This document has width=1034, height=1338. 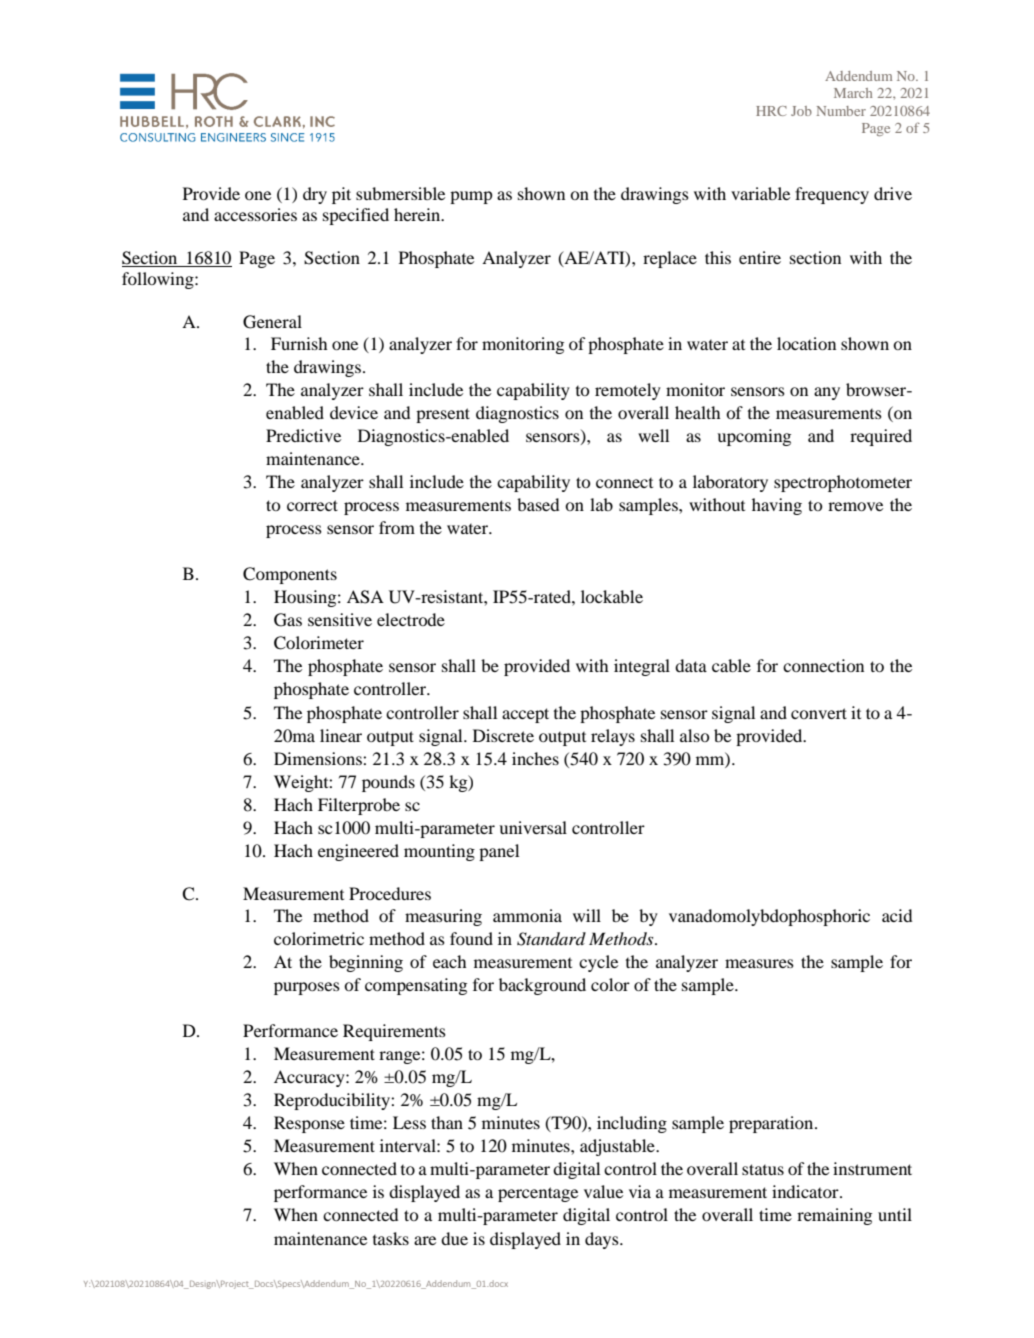 I want to click on dry, so click(x=315, y=195).
